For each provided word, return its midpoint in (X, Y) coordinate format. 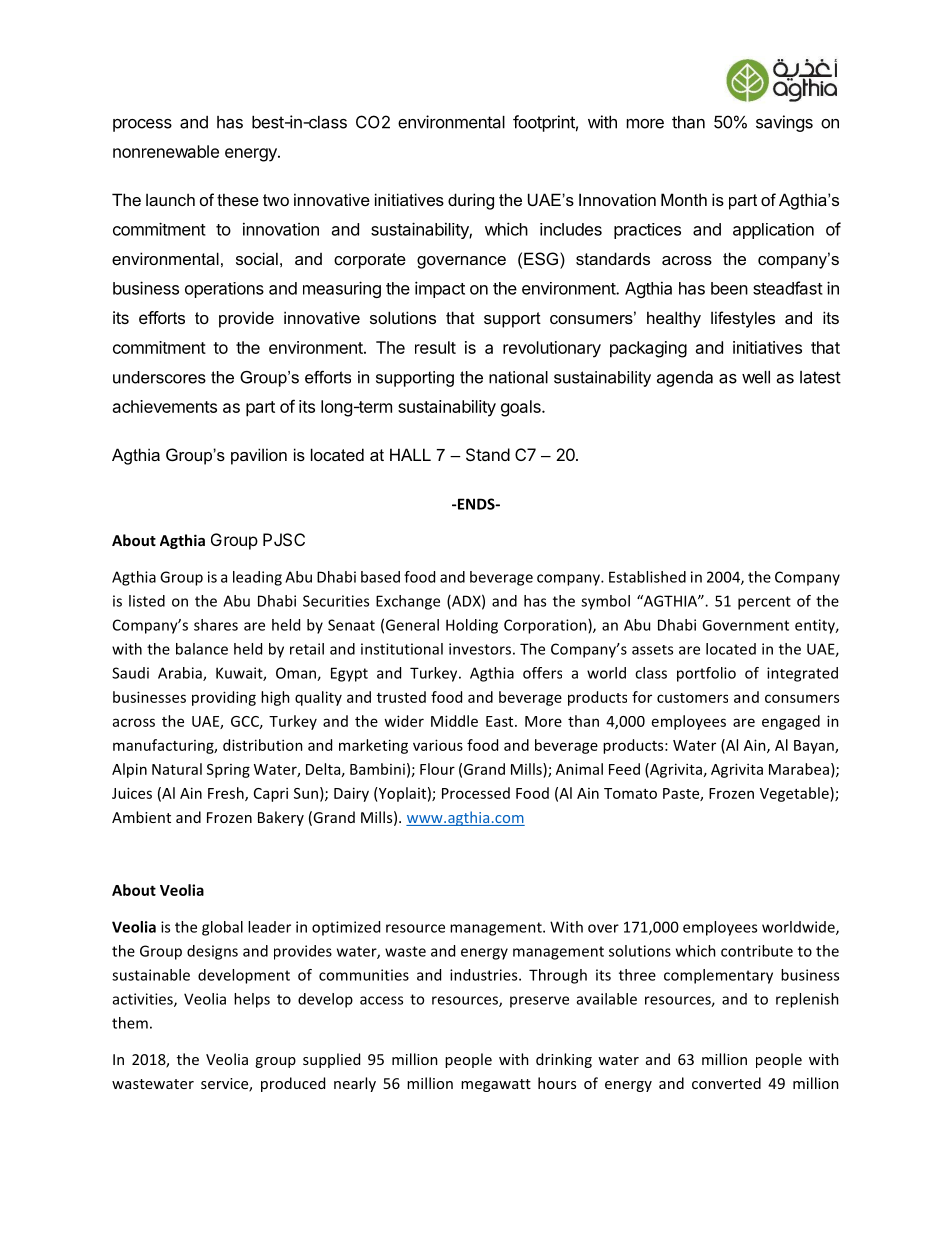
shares (216, 625)
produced (293, 1084)
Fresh (227, 794)
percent (764, 603)
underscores (159, 377)
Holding (472, 626)
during (471, 201)
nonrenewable (166, 151)
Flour (437, 769)
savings (784, 123)
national (518, 377)
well (756, 377)
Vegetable (795, 794)
